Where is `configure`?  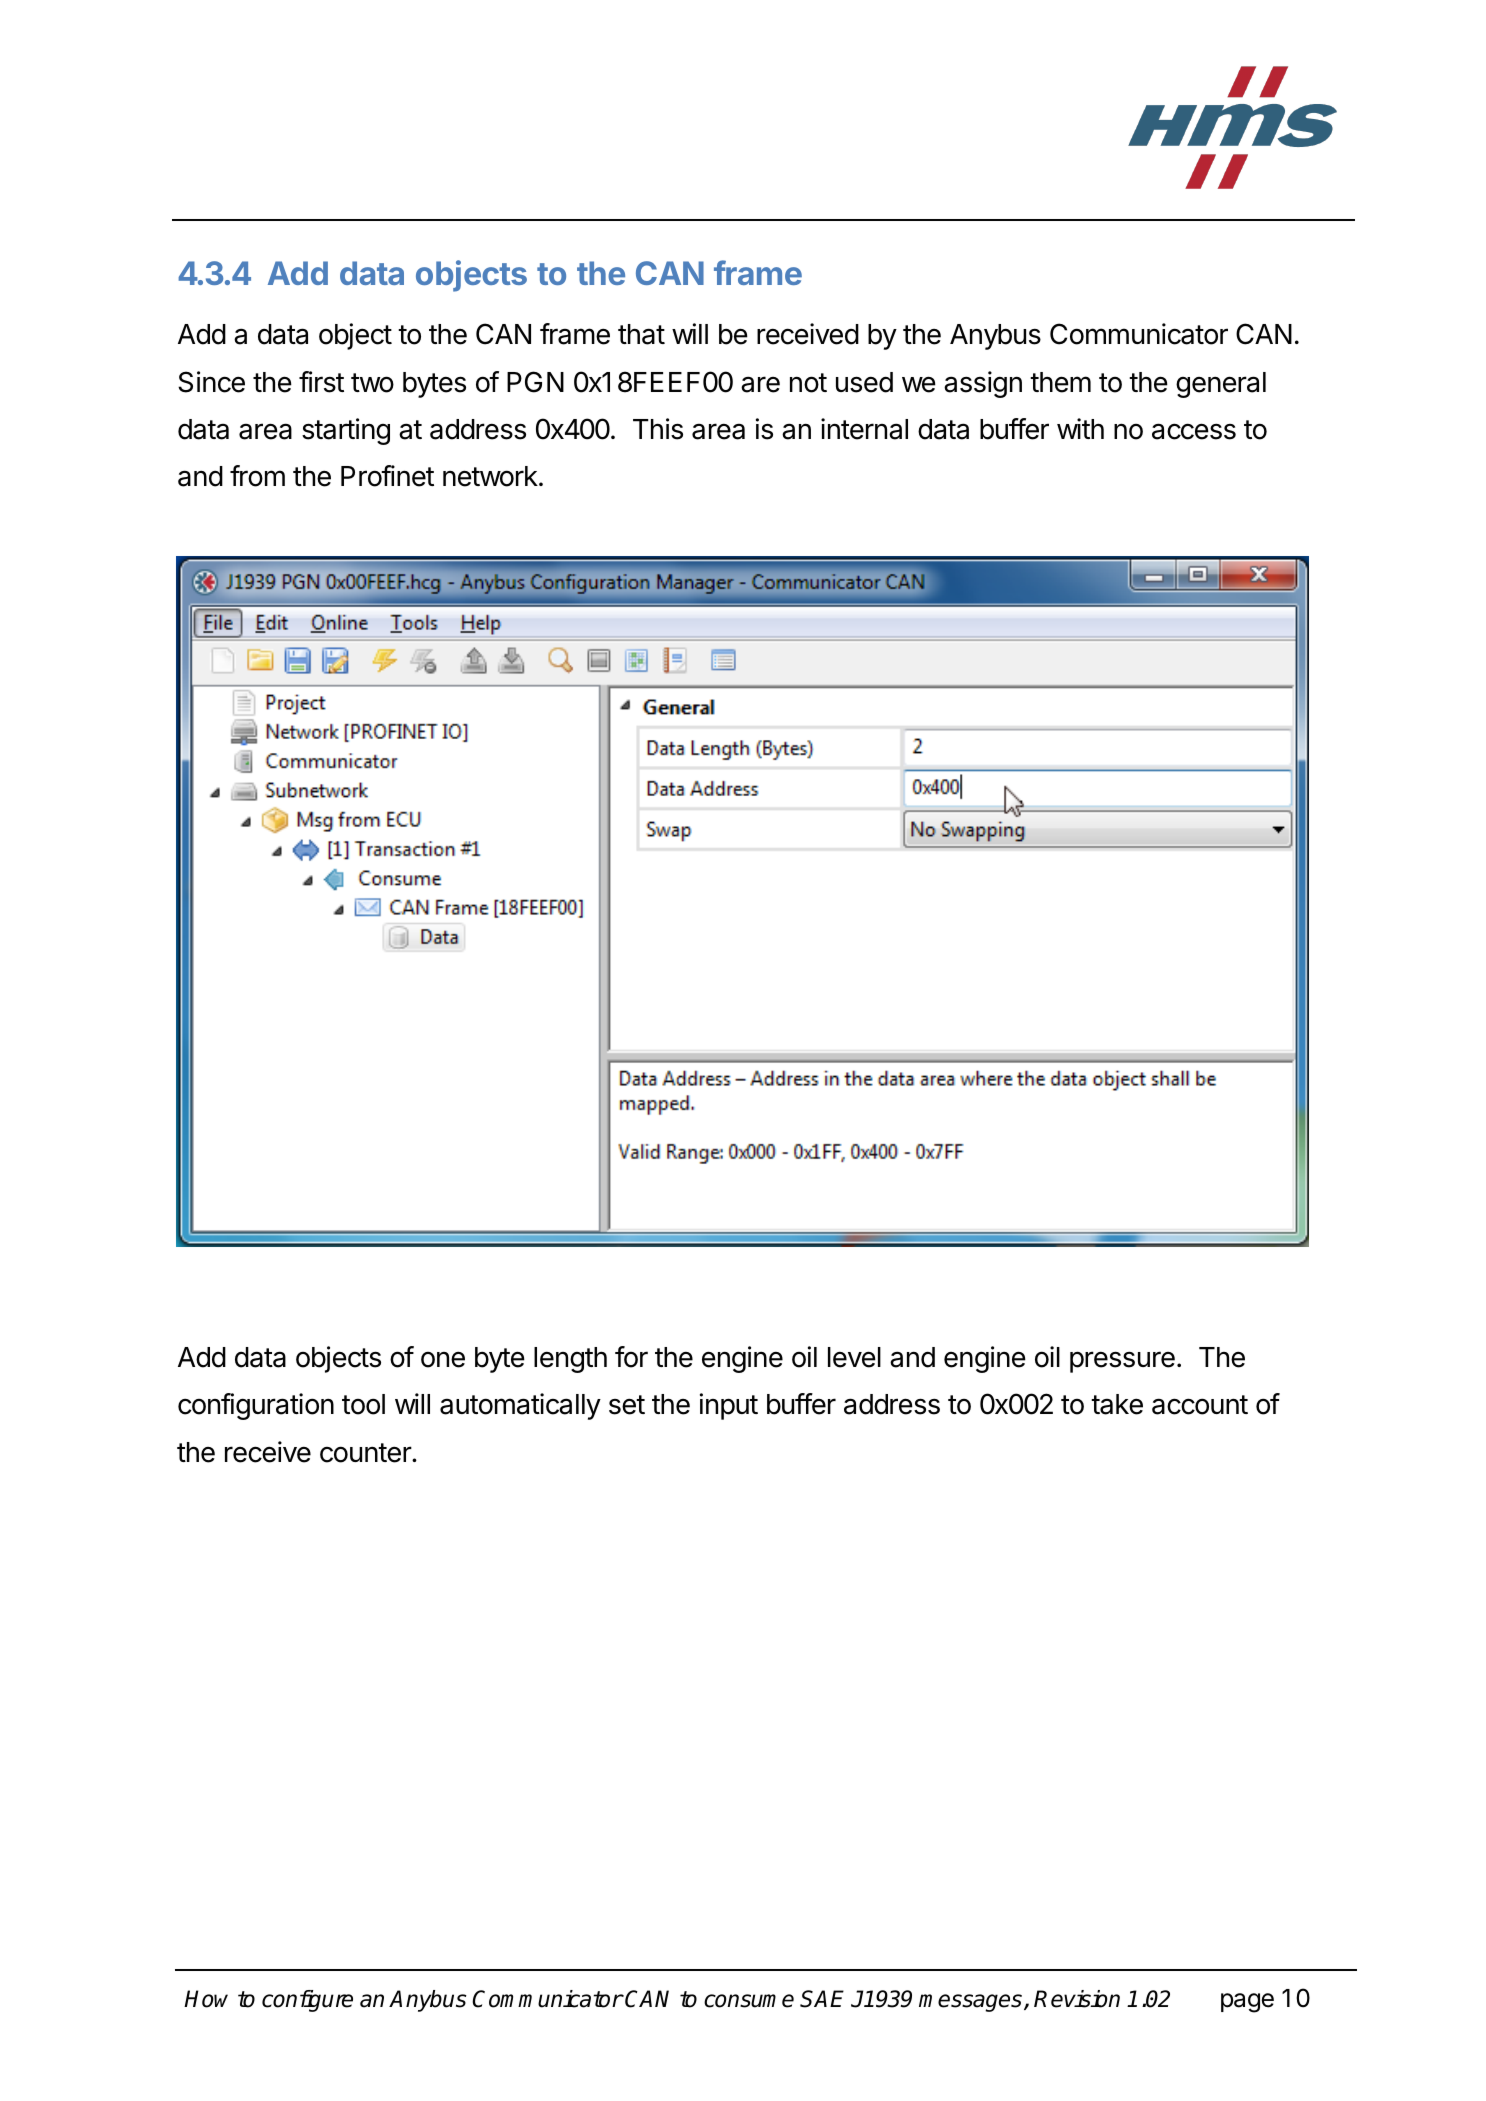 configure is located at coordinates (307, 2001).
